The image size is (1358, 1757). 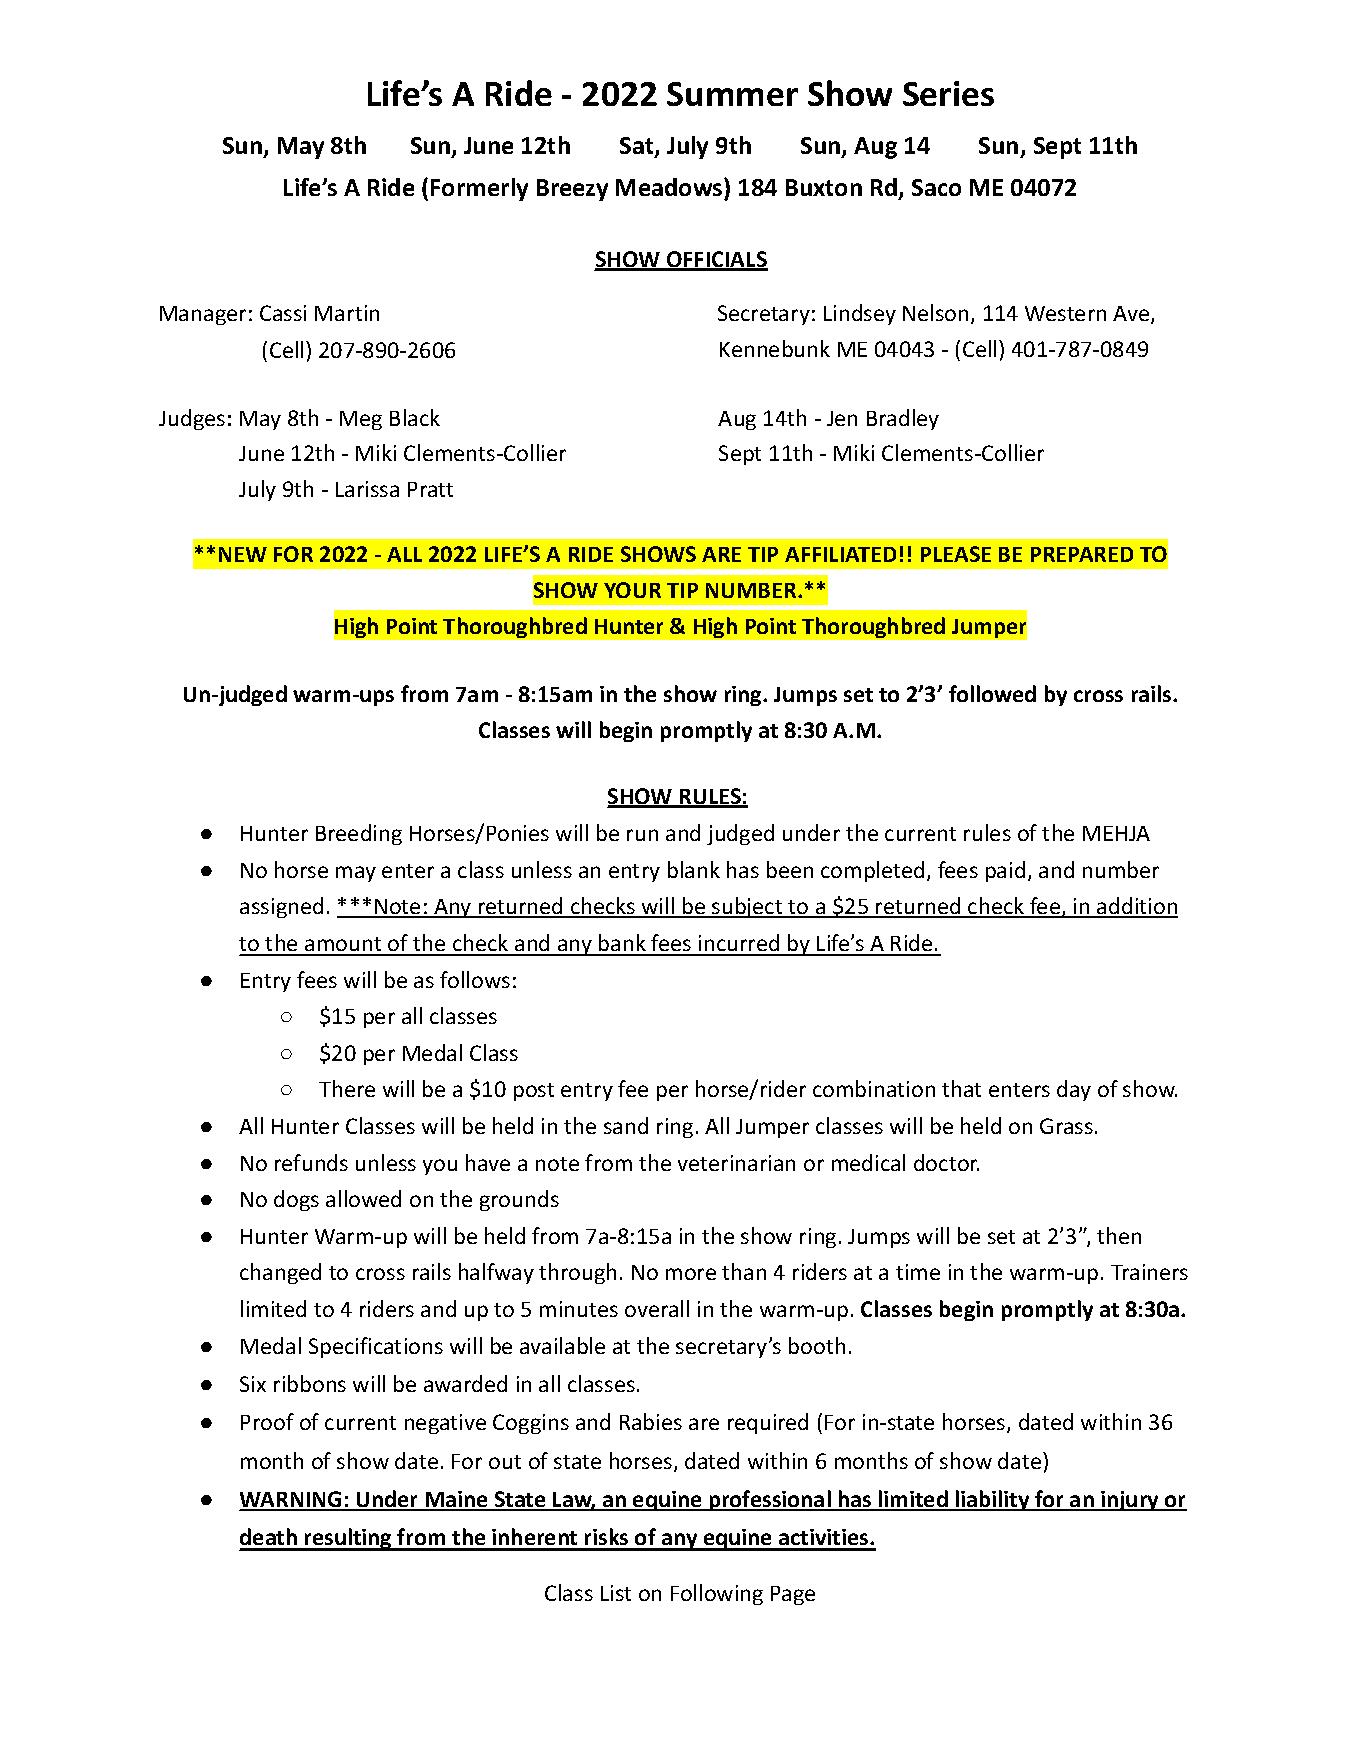 What do you see at coordinates (347, 1088) in the screenshot?
I see `There` at bounding box center [347, 1088].
